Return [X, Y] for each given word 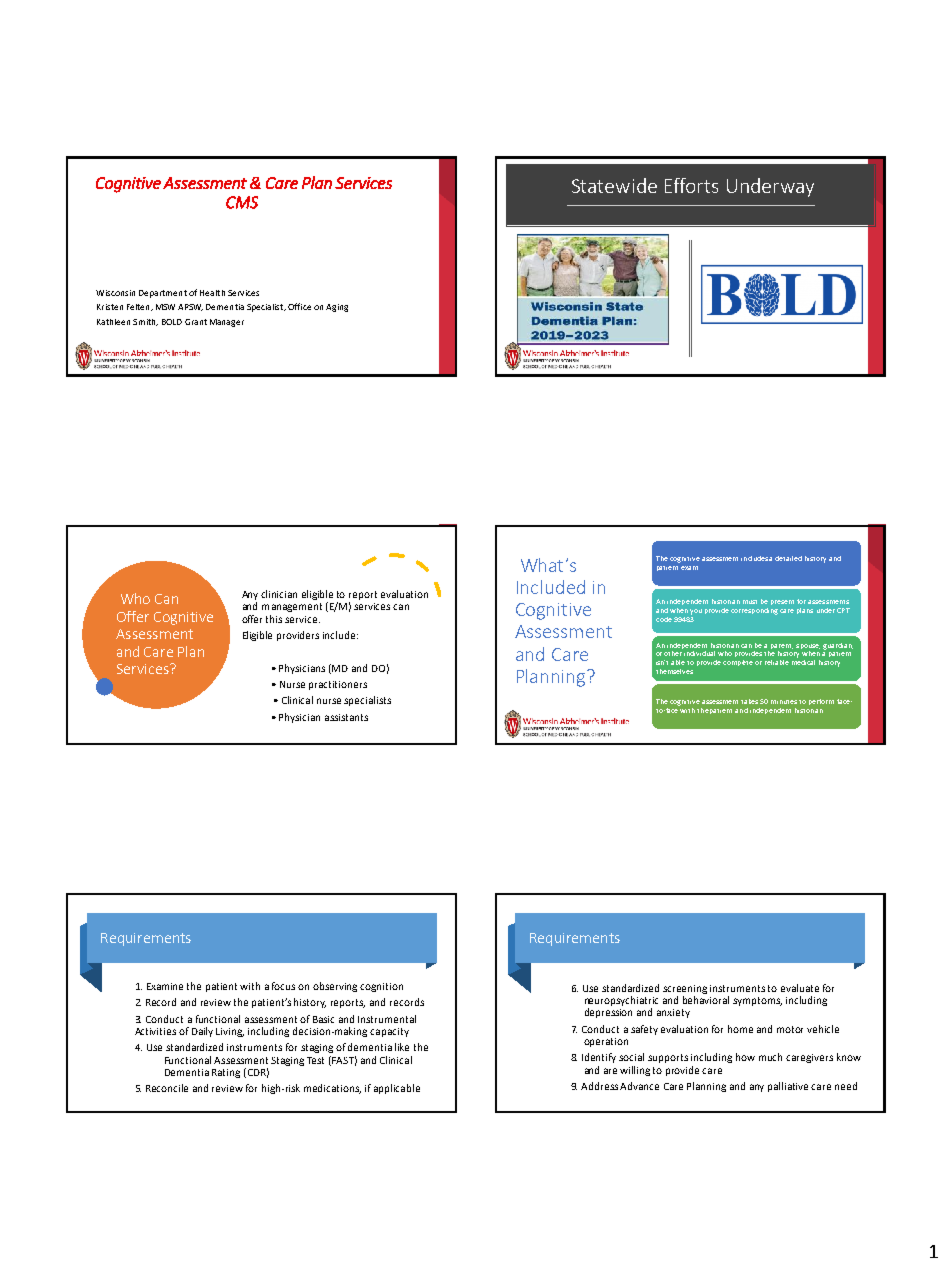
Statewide [614, 185]
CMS [242, 202]
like [402, 1047]
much [770, 1057]
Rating [226, 1073]
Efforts [691, 185]
